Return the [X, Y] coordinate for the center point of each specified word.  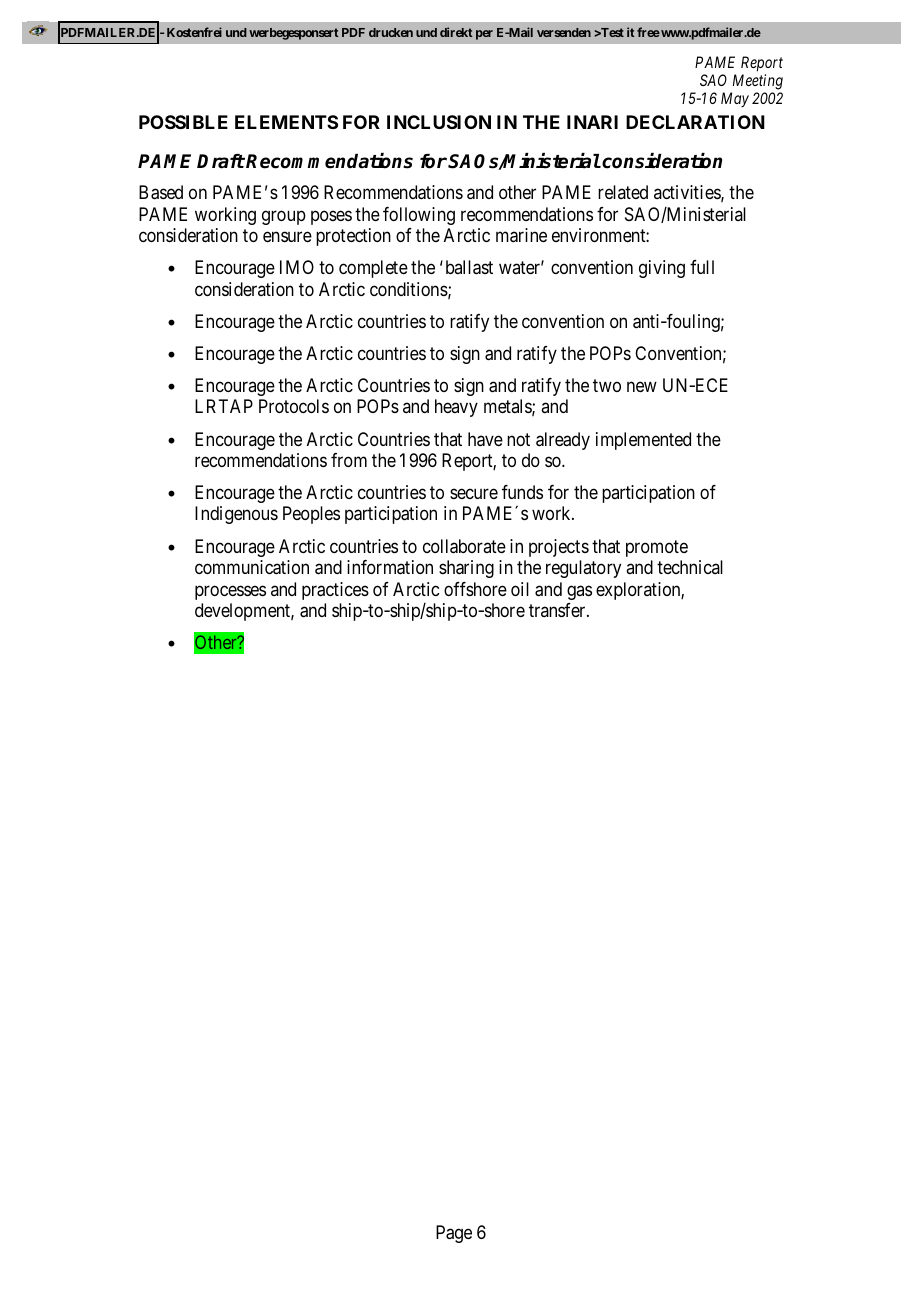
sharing [466, 569]
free [648, 32]
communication [252, 567]
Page [454, 1234]
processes [230, 592]
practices [335, 591]
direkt [456, 32]
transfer [558, 610]
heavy [456, 408]
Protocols [294, 406]
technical [690, 567]
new [642, 387]
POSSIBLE [183, 122]
